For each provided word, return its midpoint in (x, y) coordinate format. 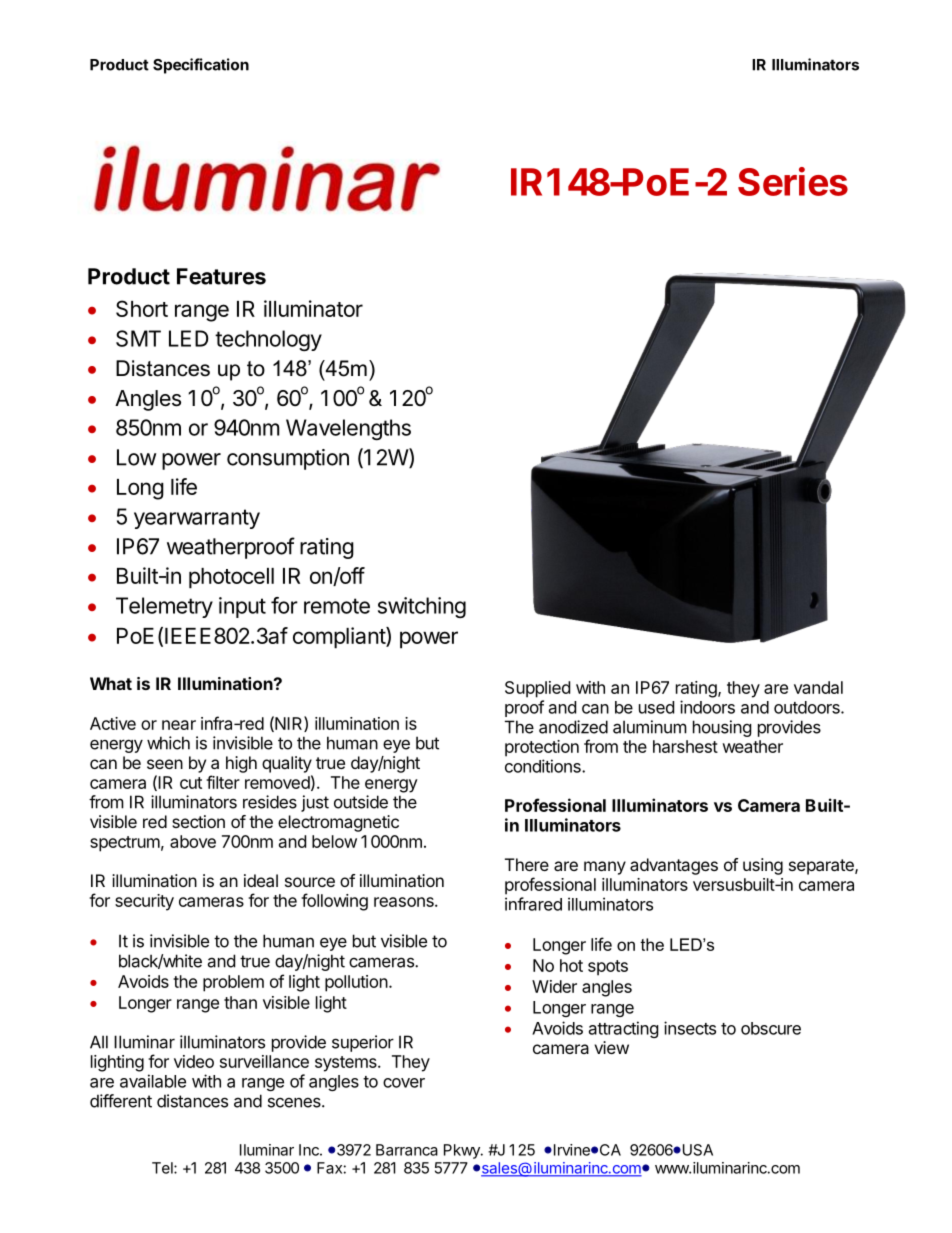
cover (404, 1083)
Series (793, 181)
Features (221, 276)
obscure (771, 1028)
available (153, 1081)
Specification (201, 66)
